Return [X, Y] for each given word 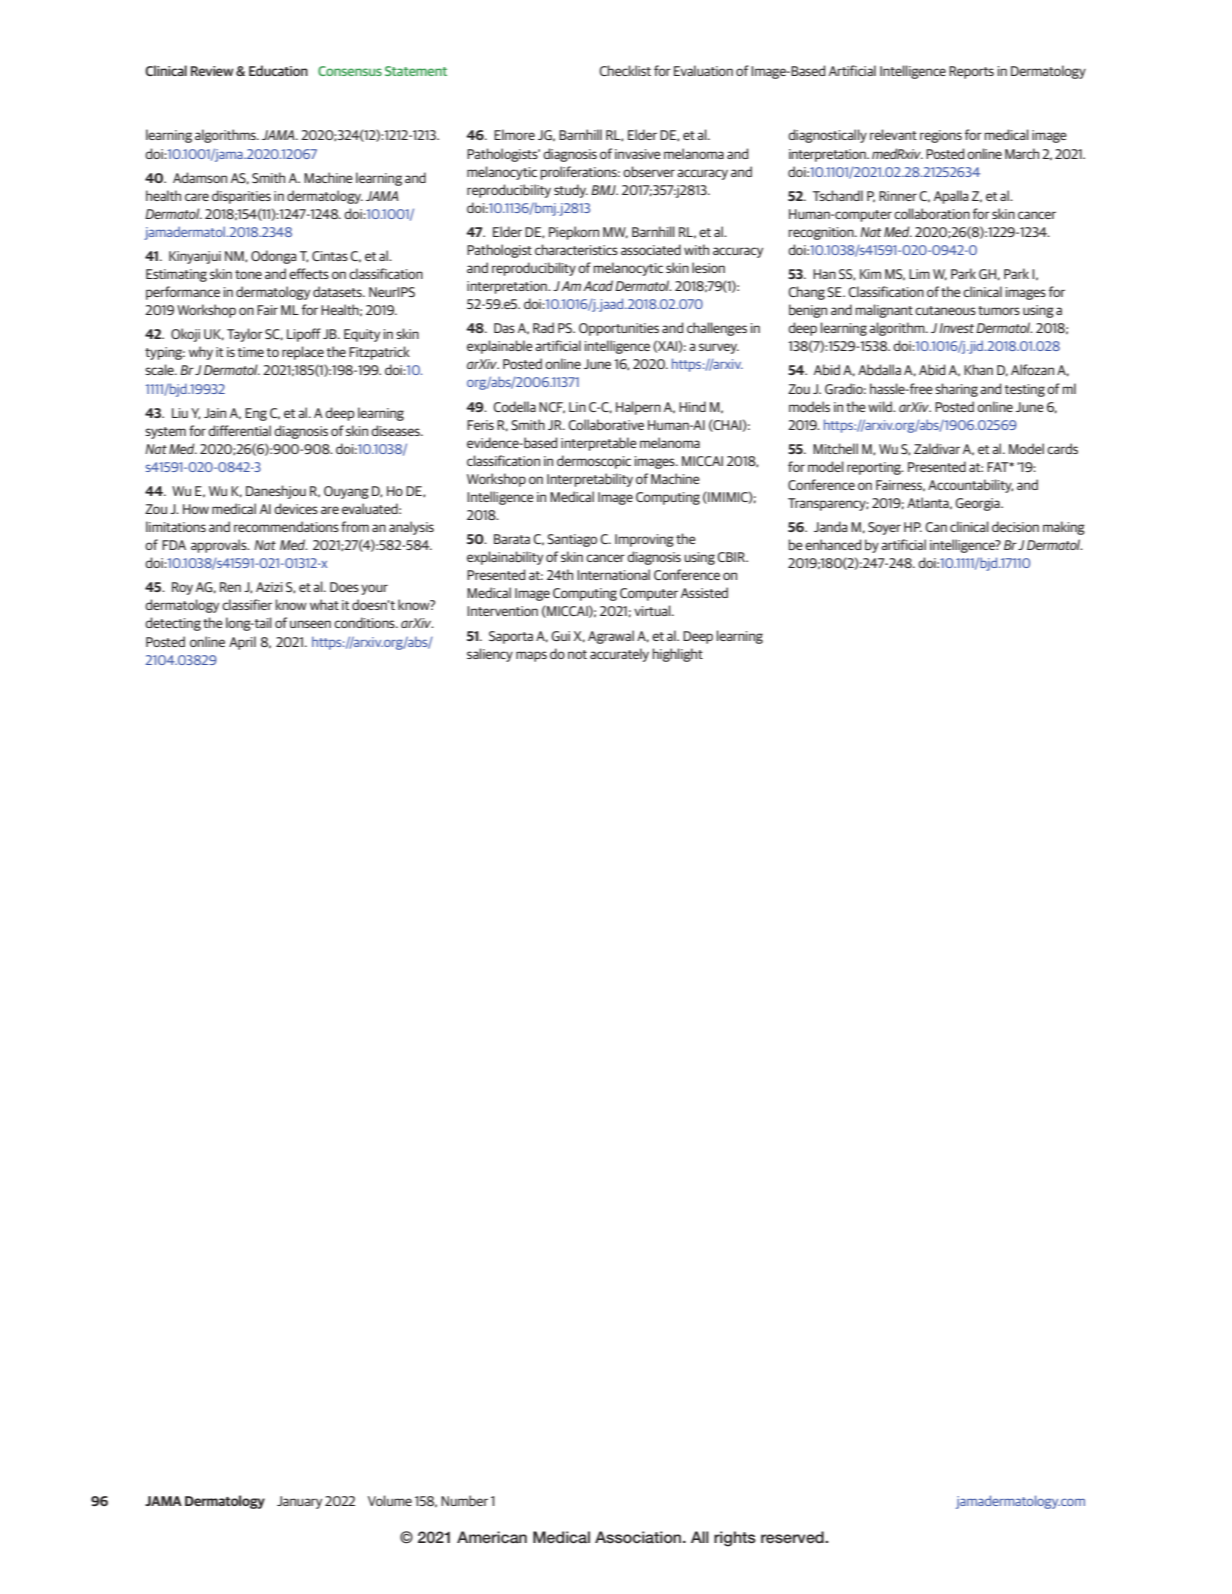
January [299, 1502]
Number [464, 1500]
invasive [638, 154]
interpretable [599, 444]
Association [639, 1537]
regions [941, 136]
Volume [390, 1500]
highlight [677, 655]
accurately [619, 655]
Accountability [970, 486]
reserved [793, 1537]
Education [278, 70]
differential [239, 430]
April [242, 643]
